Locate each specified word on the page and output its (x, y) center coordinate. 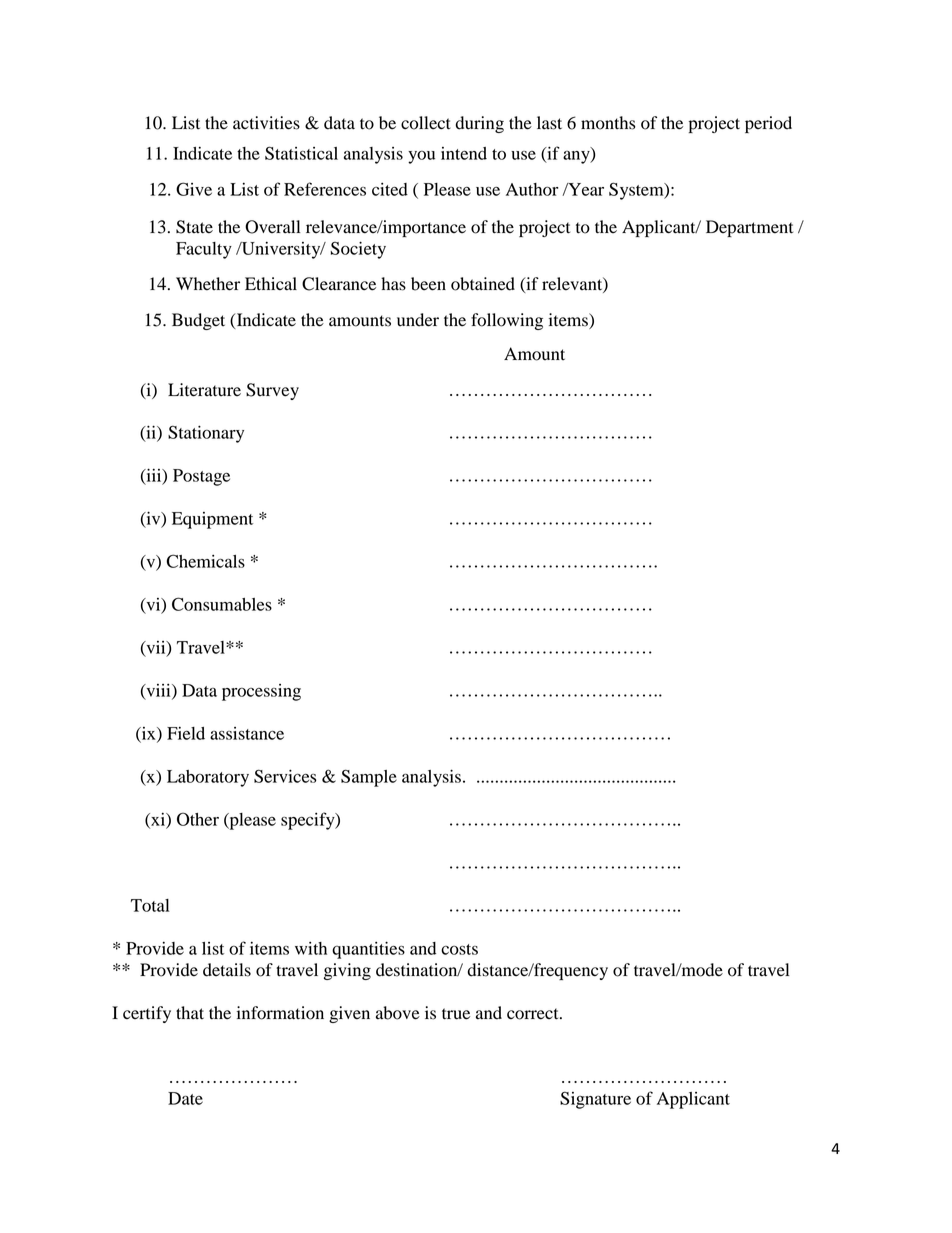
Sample (369, 778)
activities (266, 123)
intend (464, 153)
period (768, 124)
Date (185, 1098)
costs (459, 949)
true (456, 1014)
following (507, 321)
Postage (201, 477)
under (418, 320)
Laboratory (208, 778)
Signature (595, 1100)
